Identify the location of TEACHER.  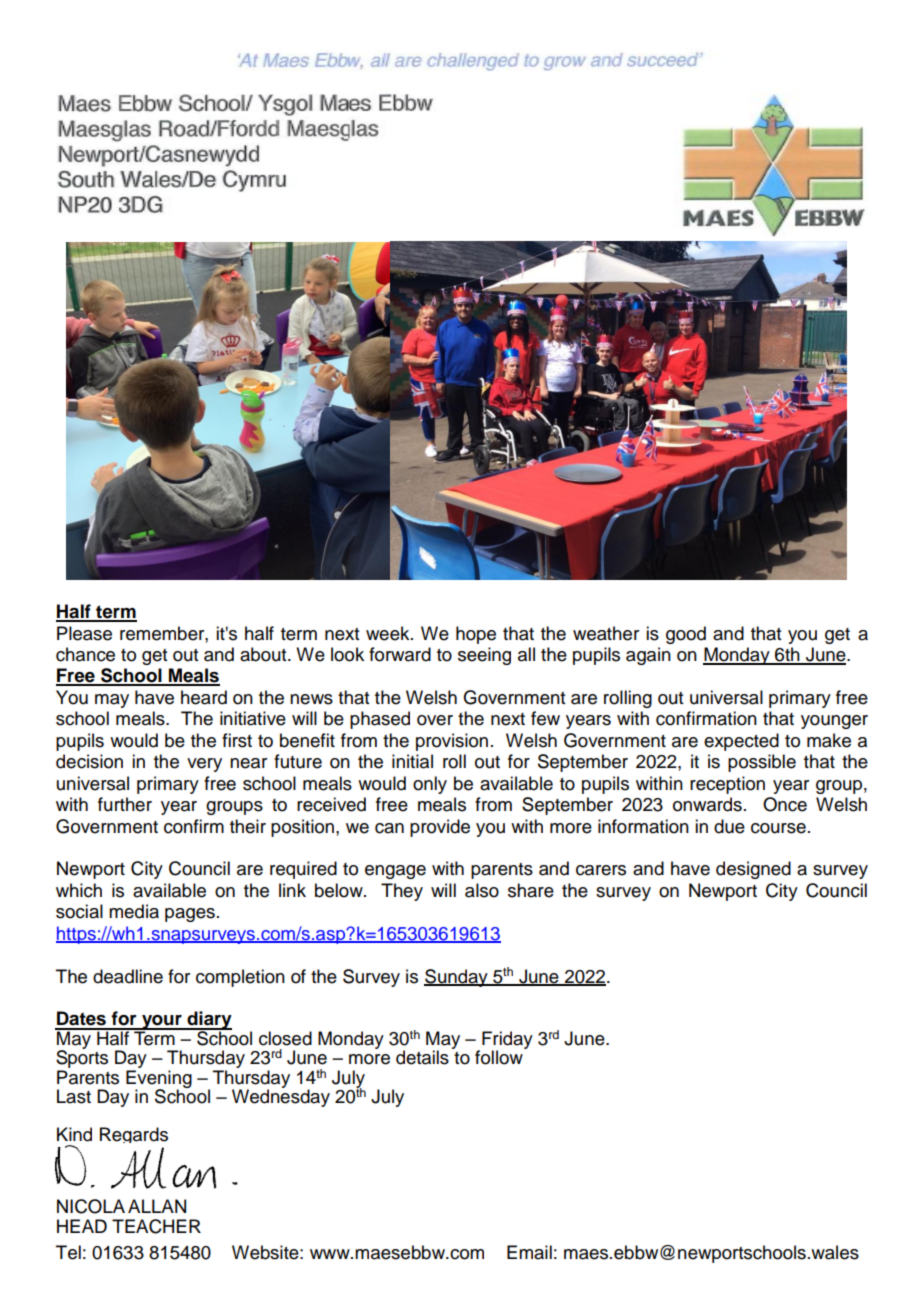
(156, 1226).
